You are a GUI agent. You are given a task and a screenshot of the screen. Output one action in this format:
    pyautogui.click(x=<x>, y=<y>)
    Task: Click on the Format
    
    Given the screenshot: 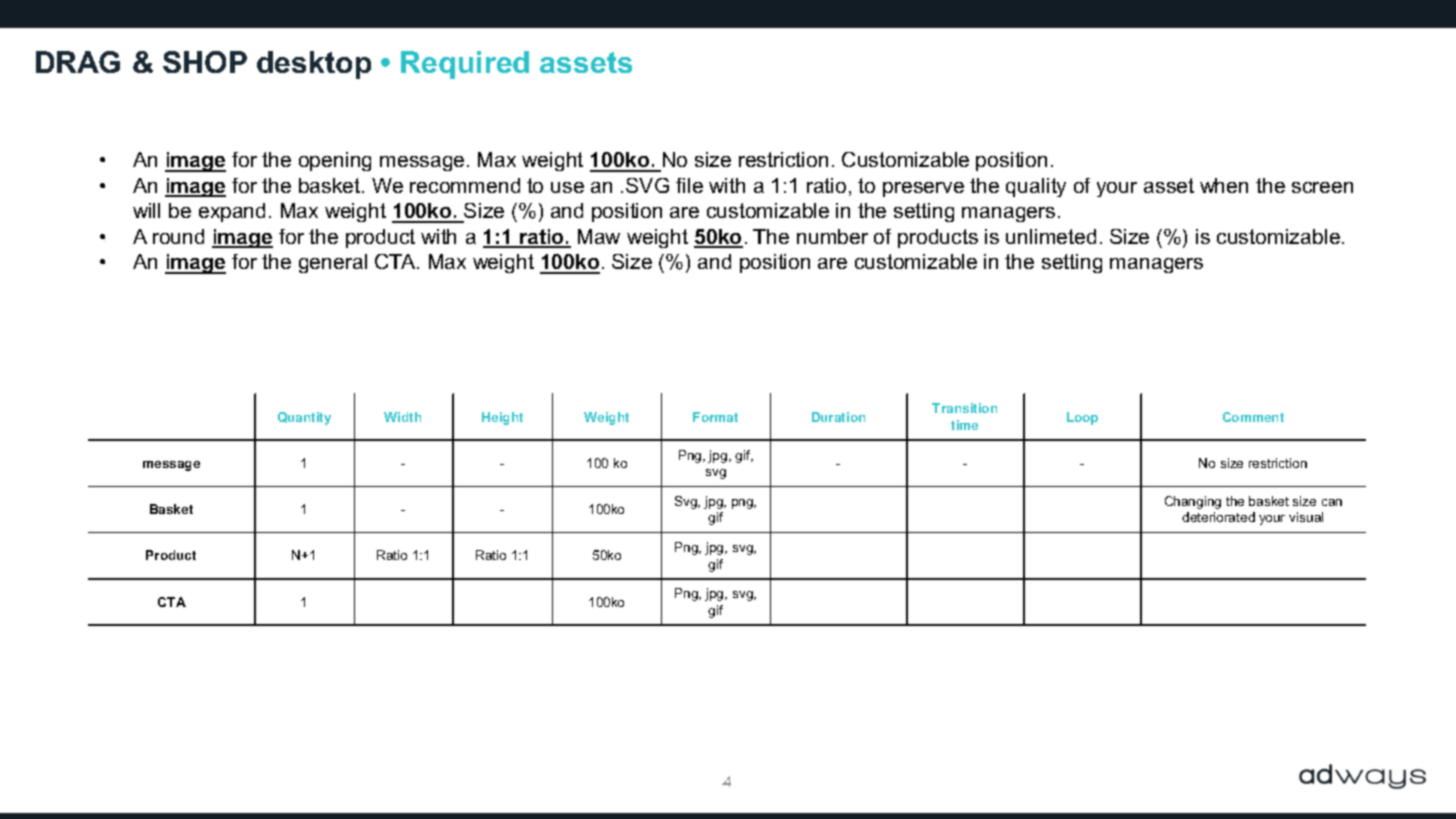 What is the action you would take?
    pyautogui.click(x=715, y=417)
